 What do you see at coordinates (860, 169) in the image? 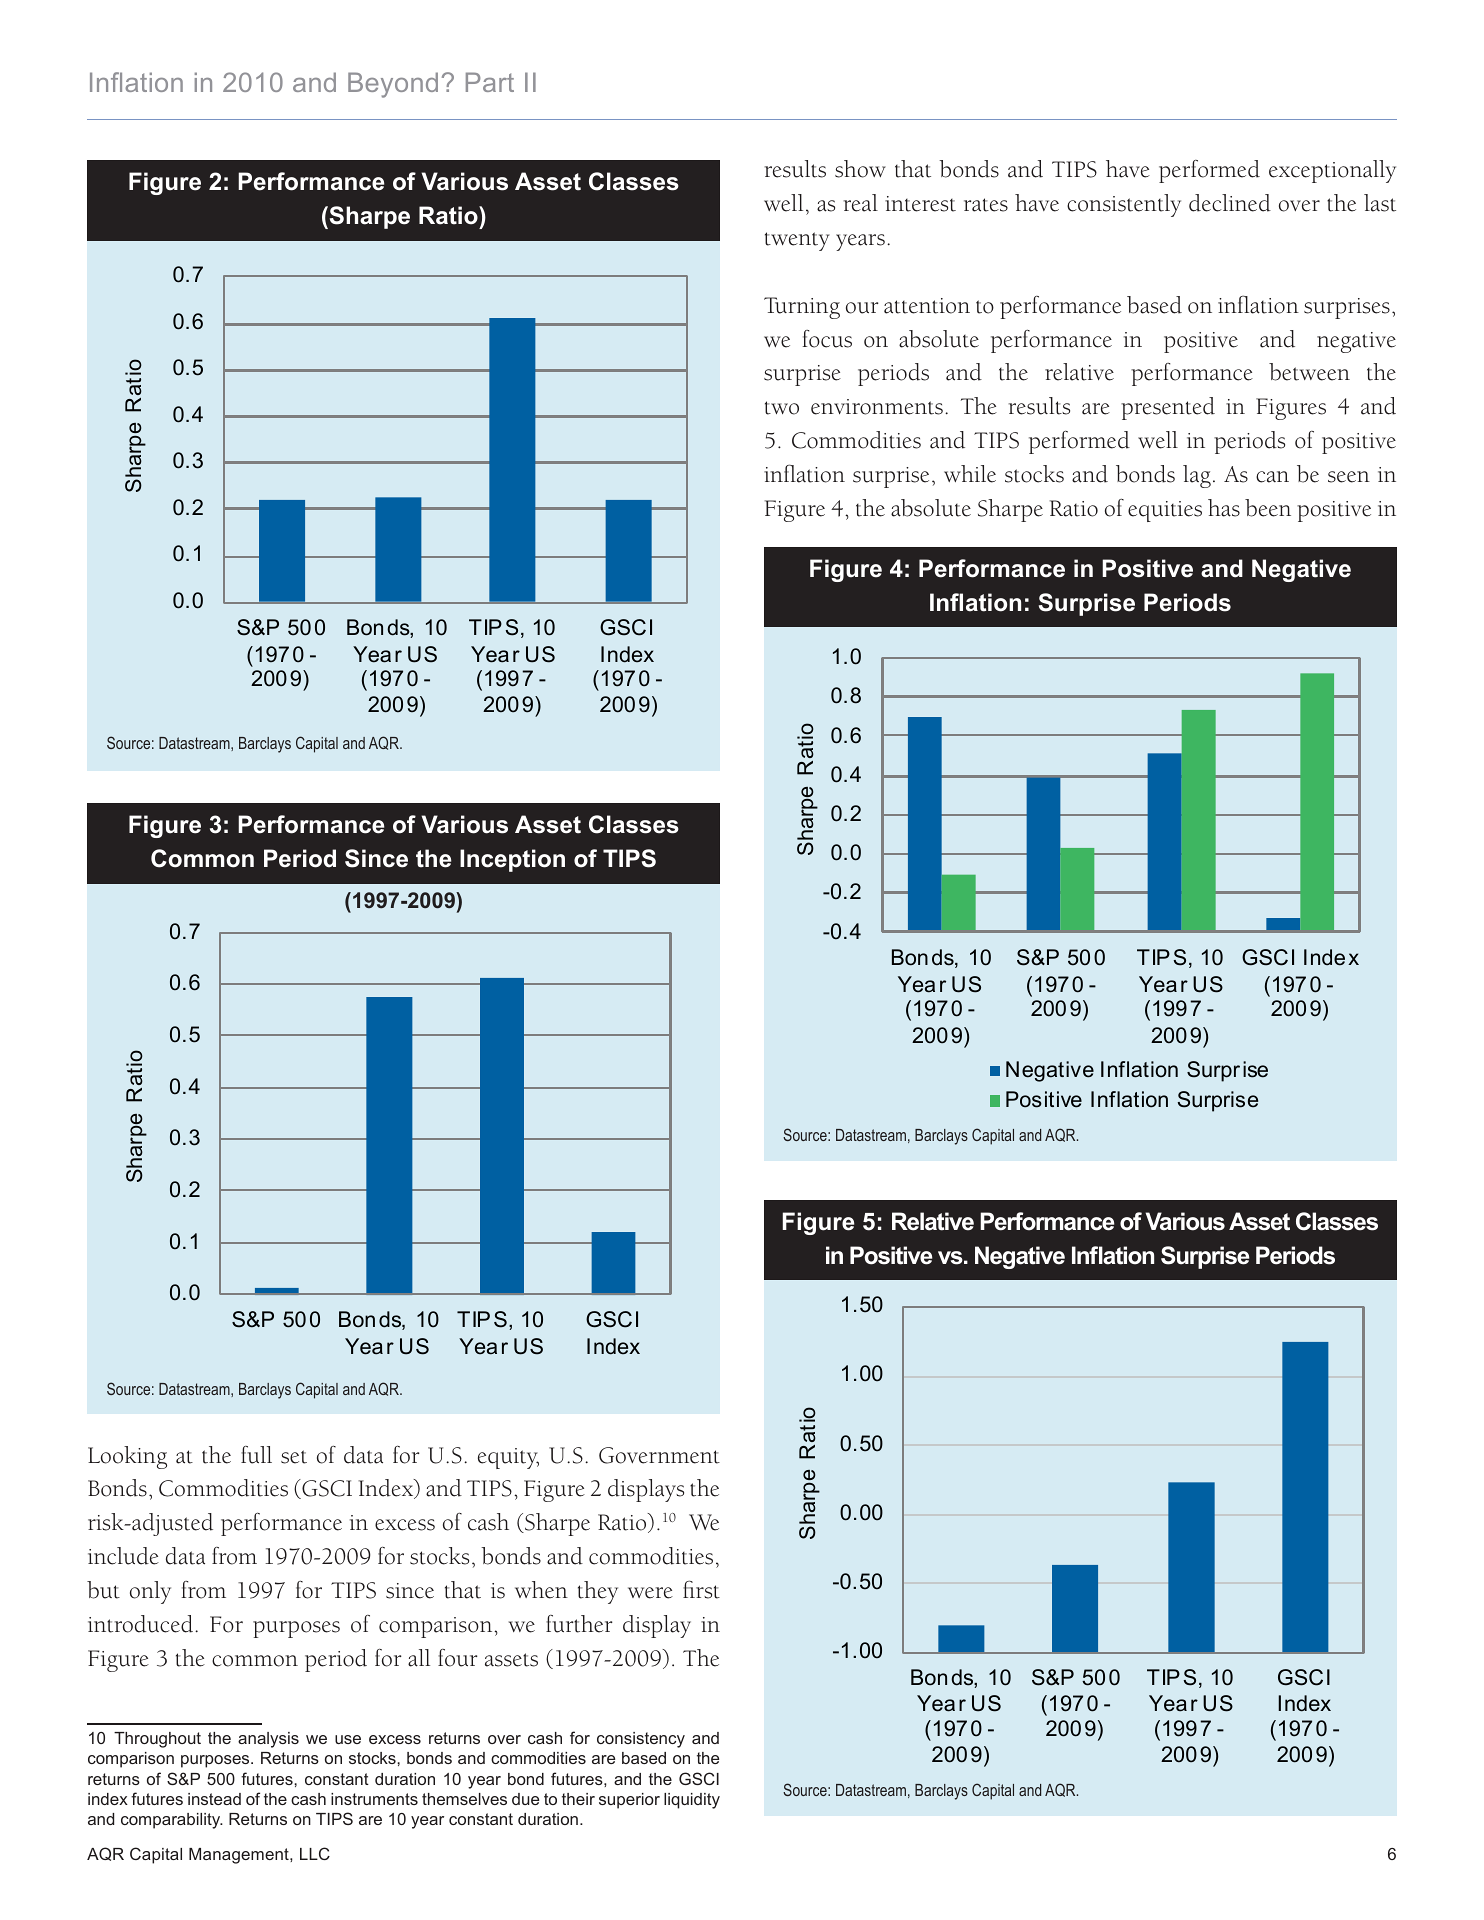
I see `show` at bounding box center [860, 169].
